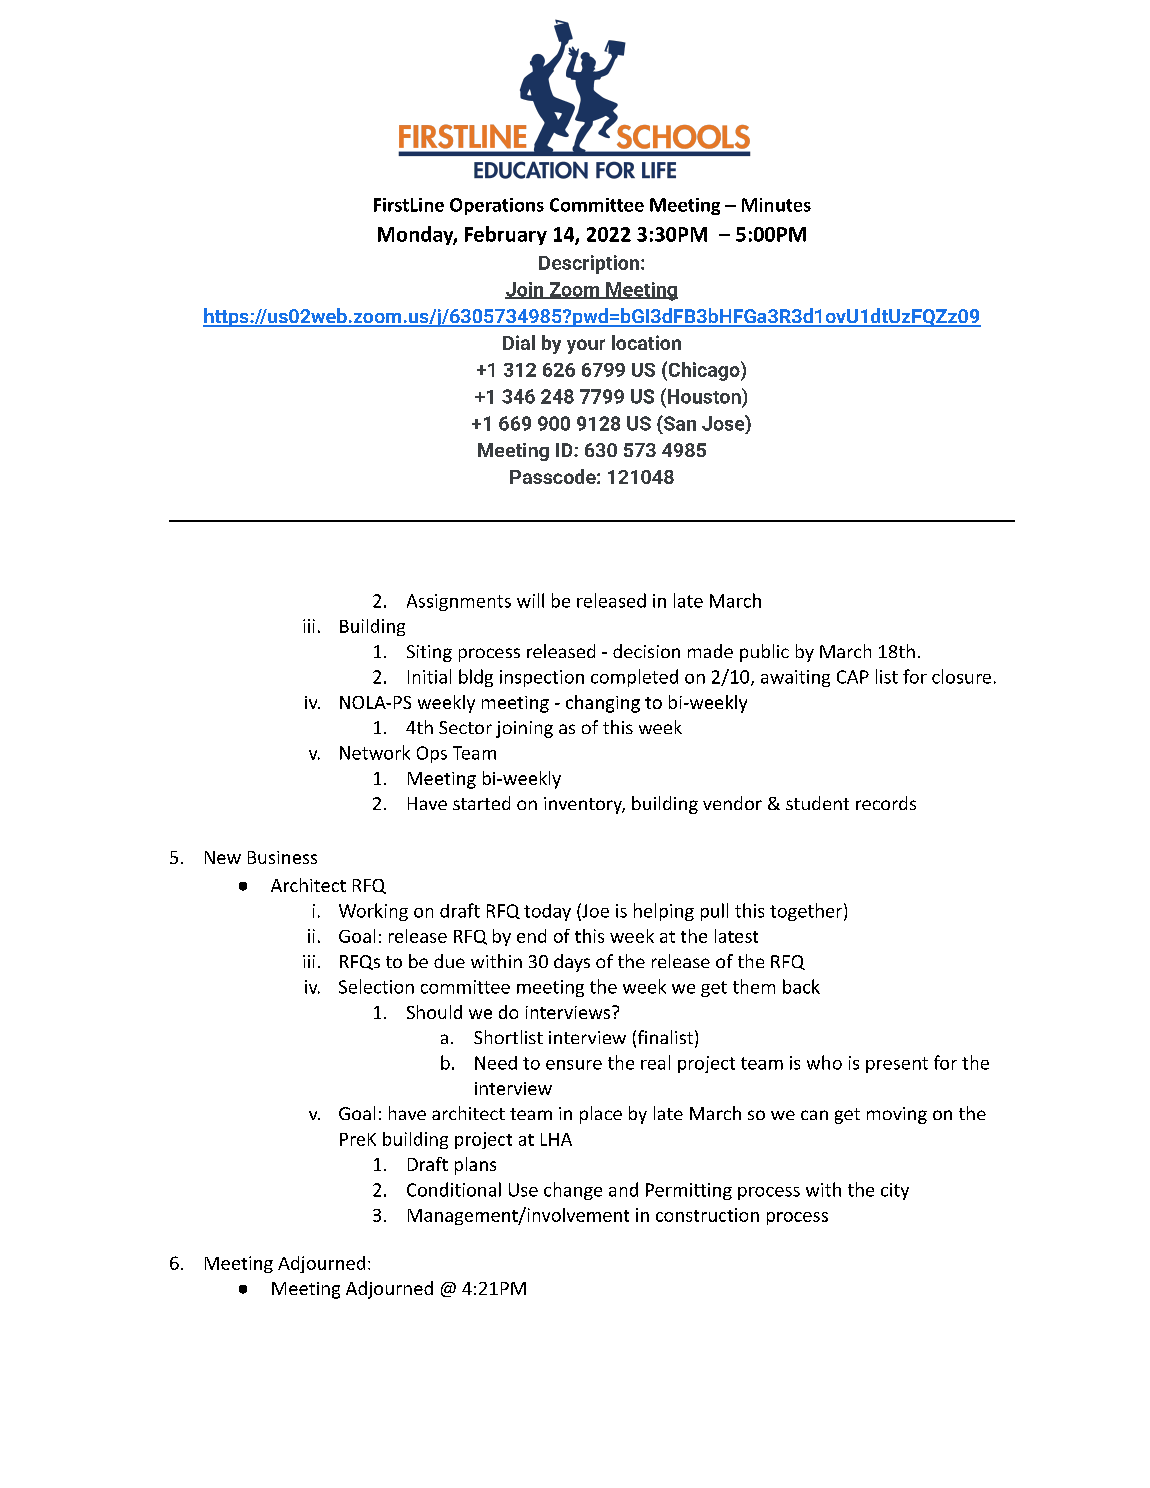 This page has height=1488, width=1150. Describe the element at coordinates (547, 912) in the page. I see `today` at that location.
